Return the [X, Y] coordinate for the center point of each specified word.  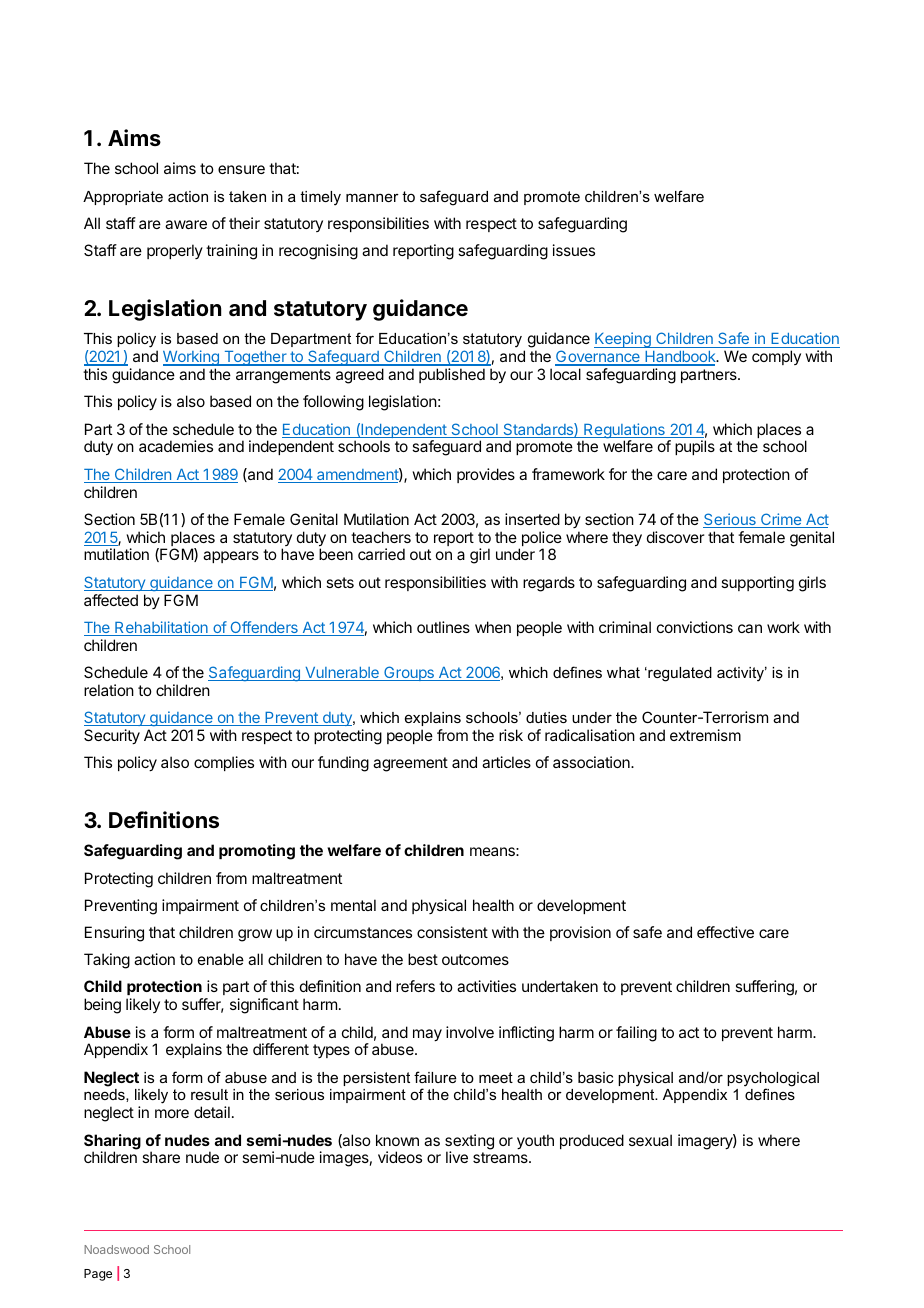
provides [486, 475]
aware [186, 224]
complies [224, 763]
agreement [410, 764]
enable [221, 959]
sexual [650, 1140]
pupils [695, 447]
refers [415, 986]
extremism [705, 735]
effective [725, 932]
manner [372, 197]
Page [98, 1275]
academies [176, 446]
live [457, 1157]
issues [574, 250]
